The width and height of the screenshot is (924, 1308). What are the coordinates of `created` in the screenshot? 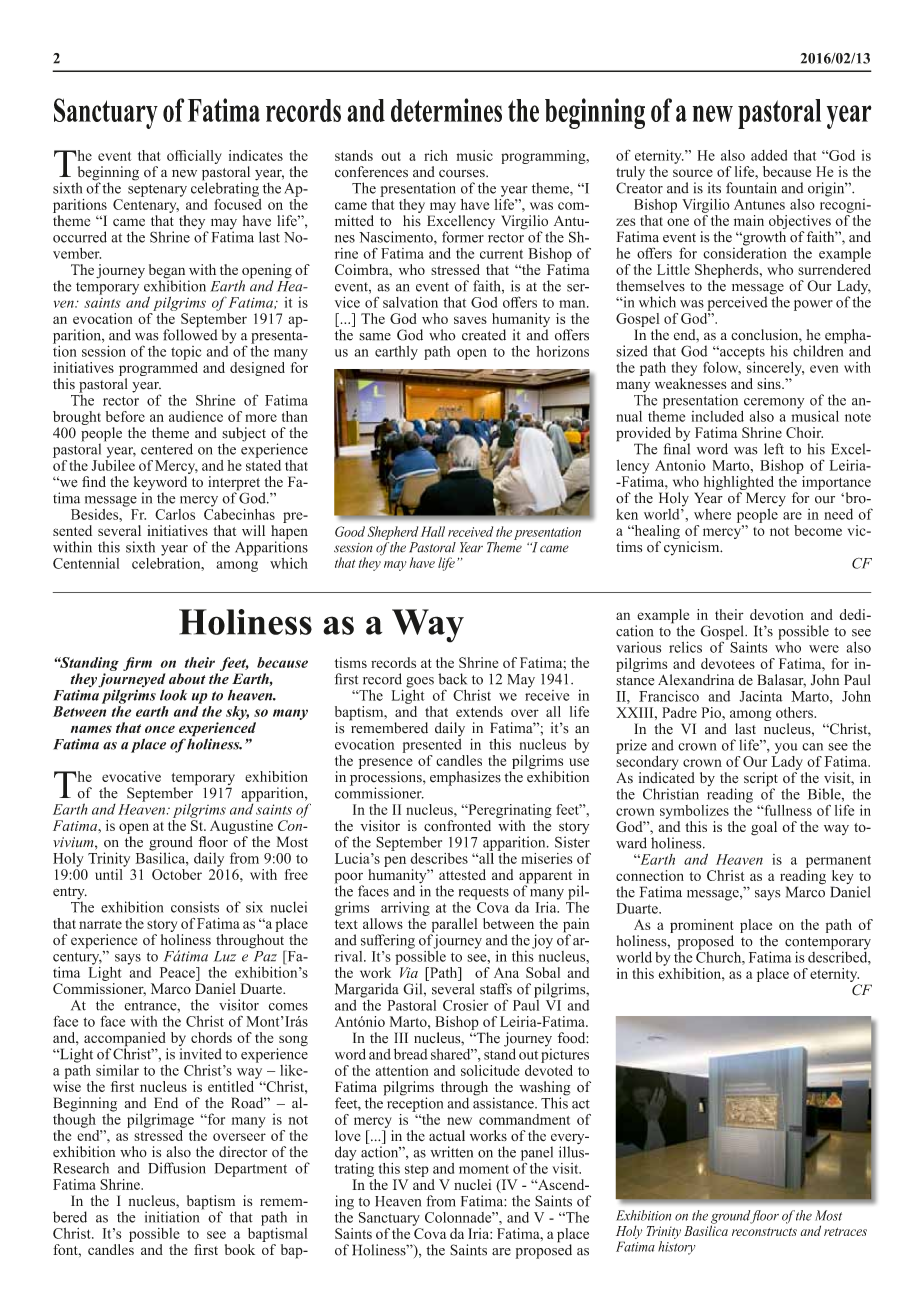 It's located at (484, 335).
